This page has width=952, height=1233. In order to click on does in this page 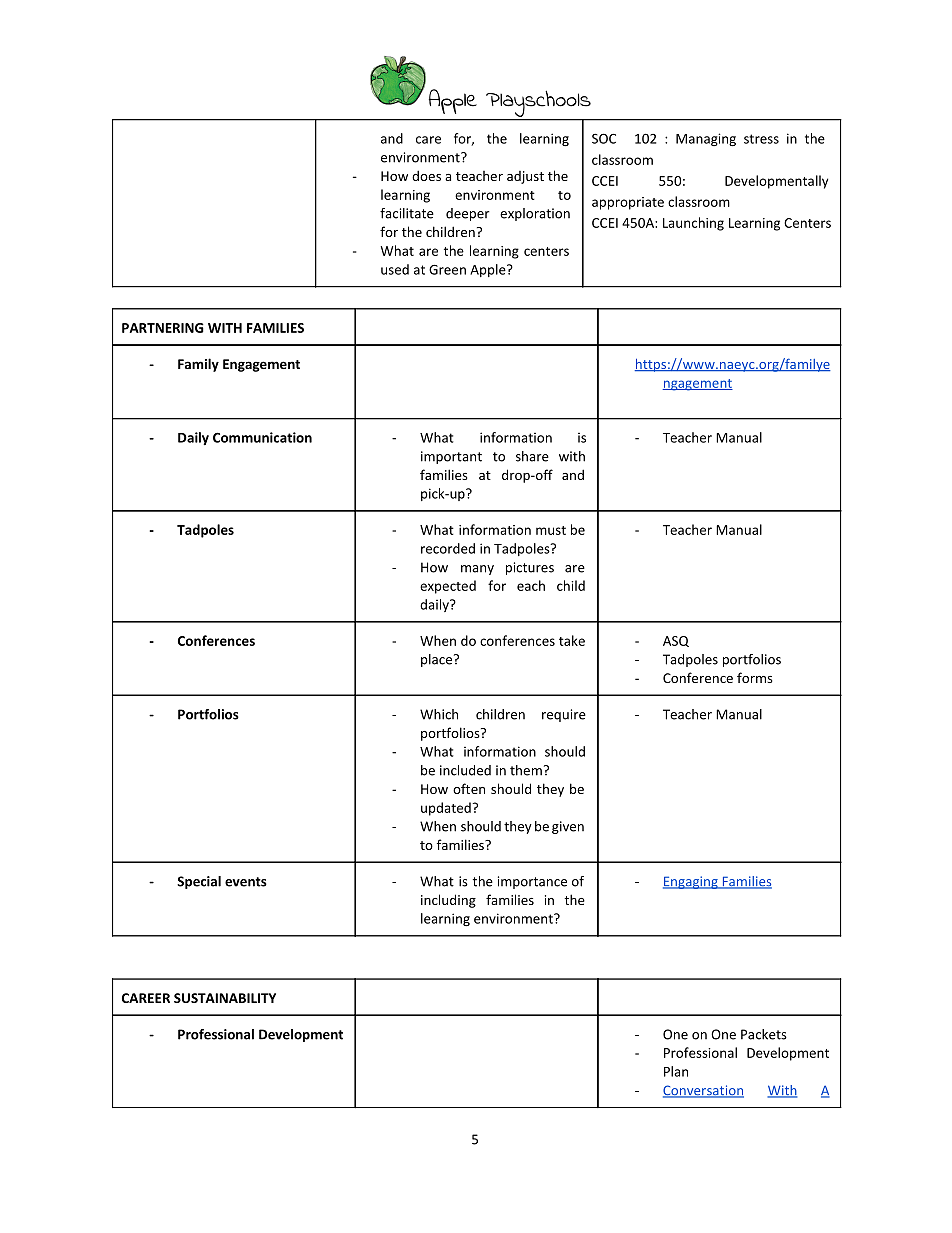, I will do `click(426, 175)`.
